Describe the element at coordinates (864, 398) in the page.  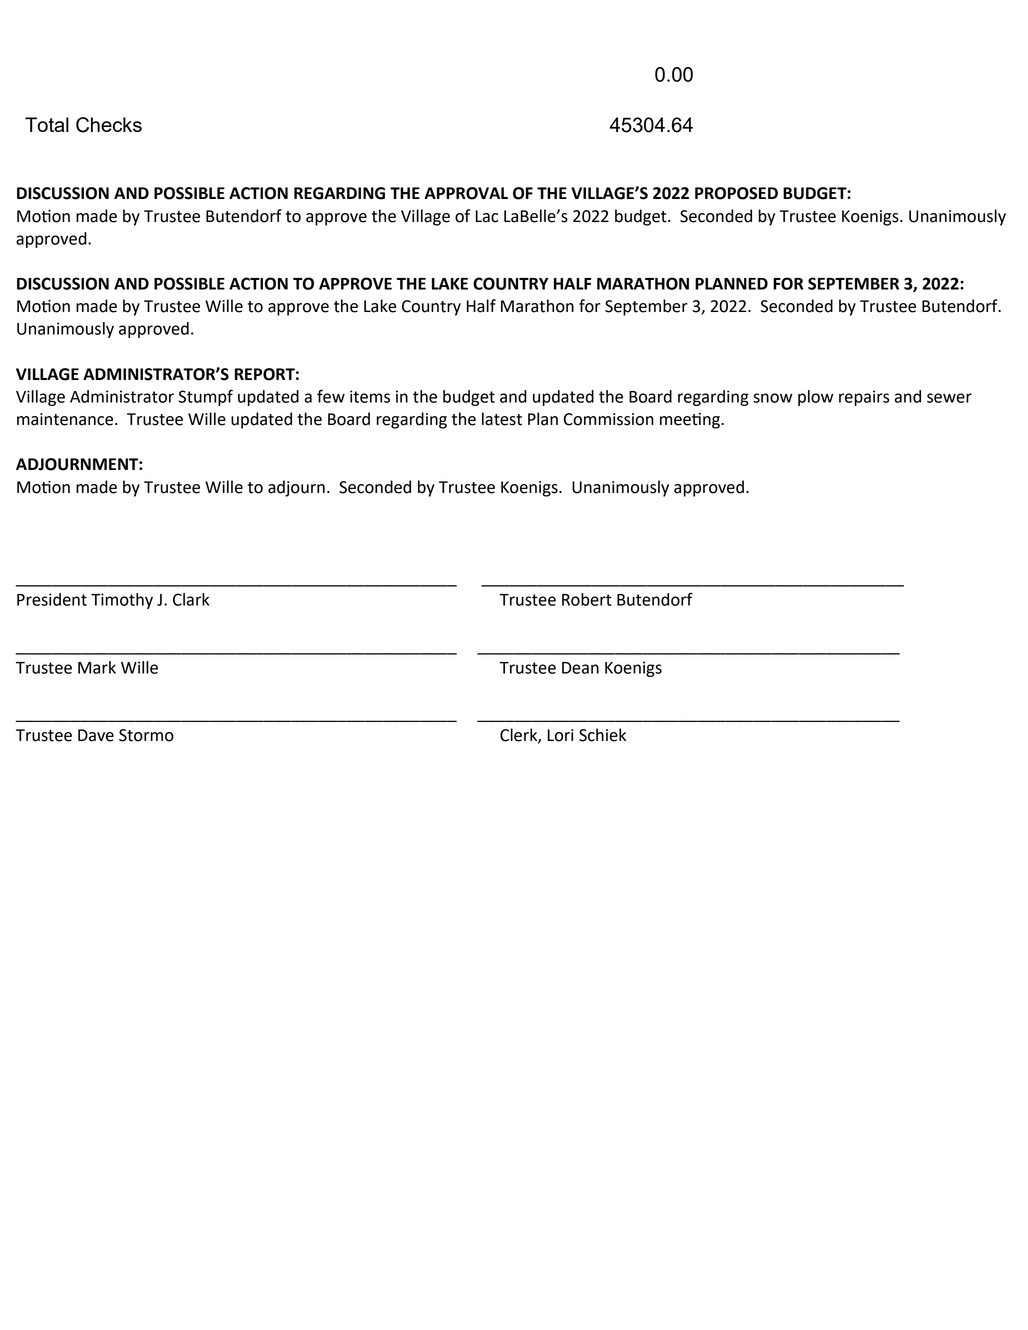
I see `repairs` at that location.
